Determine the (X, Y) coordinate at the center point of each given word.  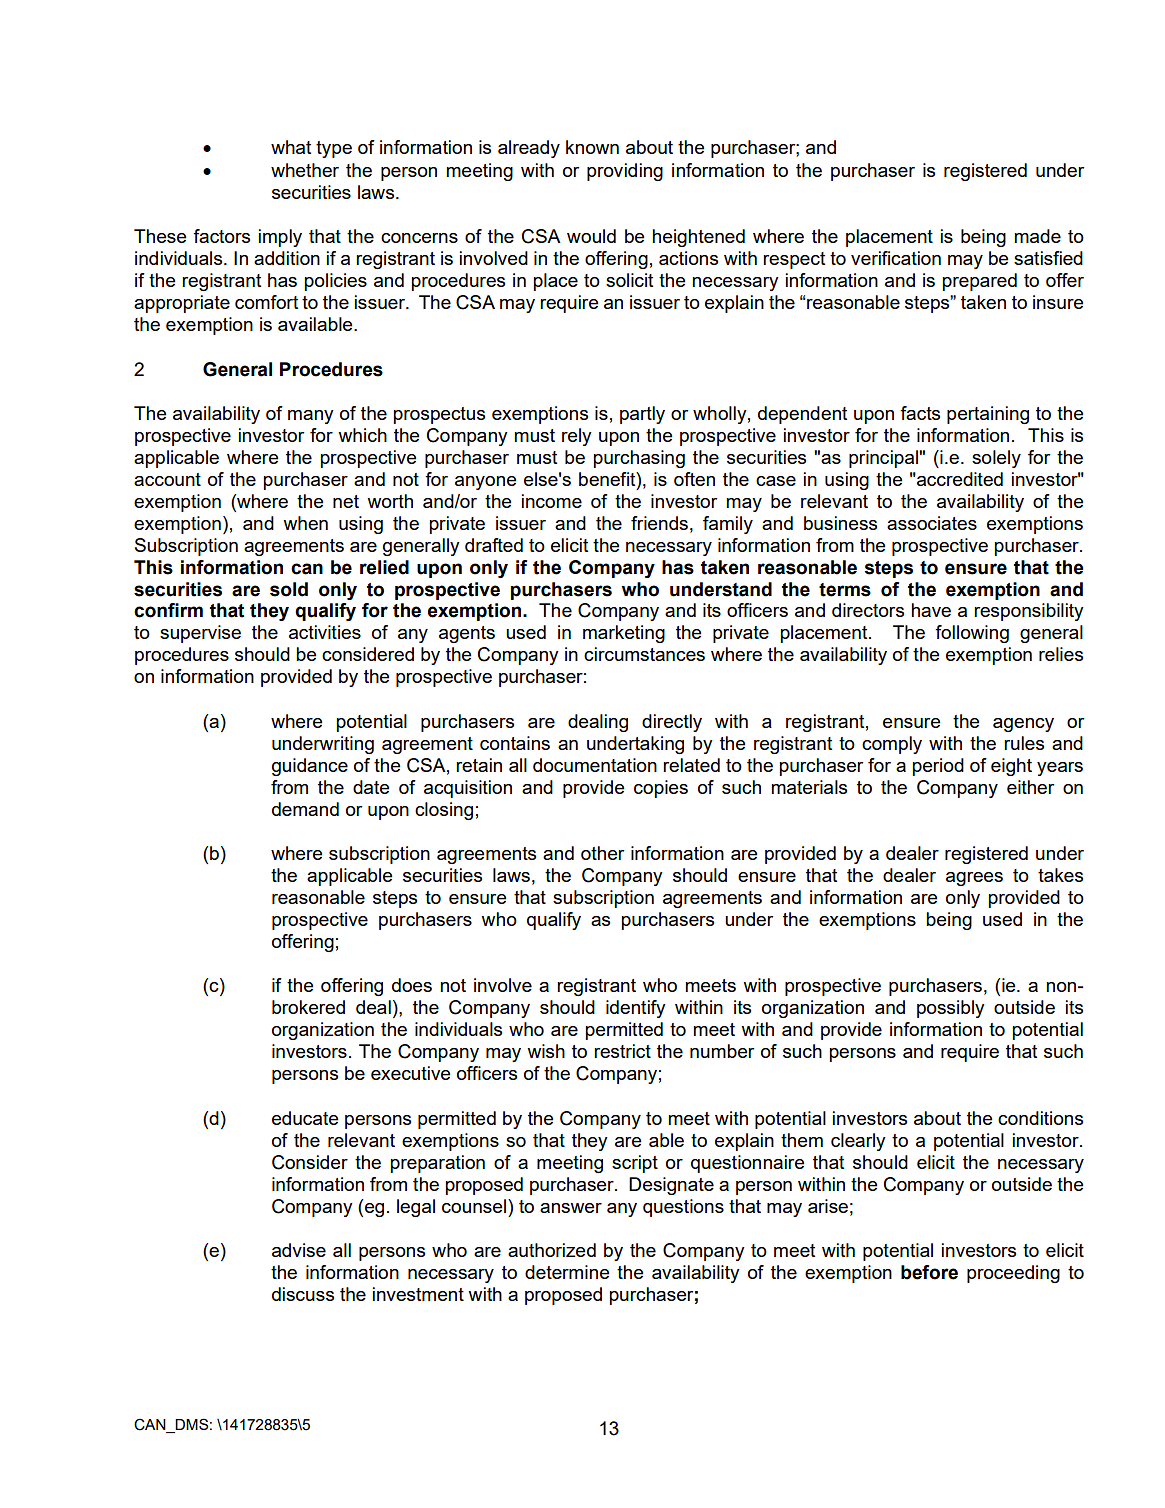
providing (625, 172)
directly (672, 723)
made (1037, 236)
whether (305, 170)
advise (299, 1250)
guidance (310, 767)
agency (1023, 725)
